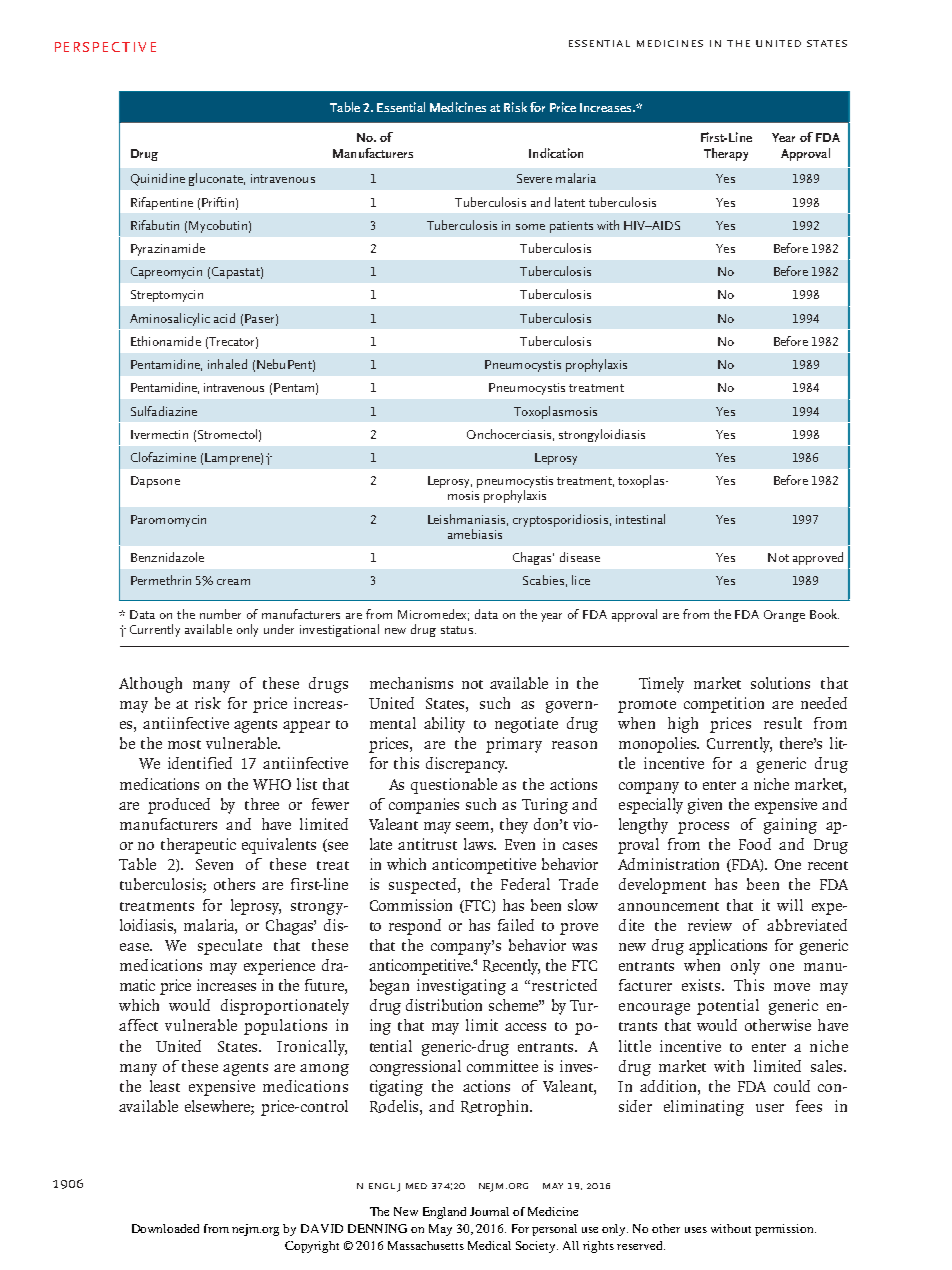 This screenshot has width=952, height=1270. What do you see at coordinates (165, 1228) in the screenshot?
I see `Downloaded` at bounding box center [165, 1228].
